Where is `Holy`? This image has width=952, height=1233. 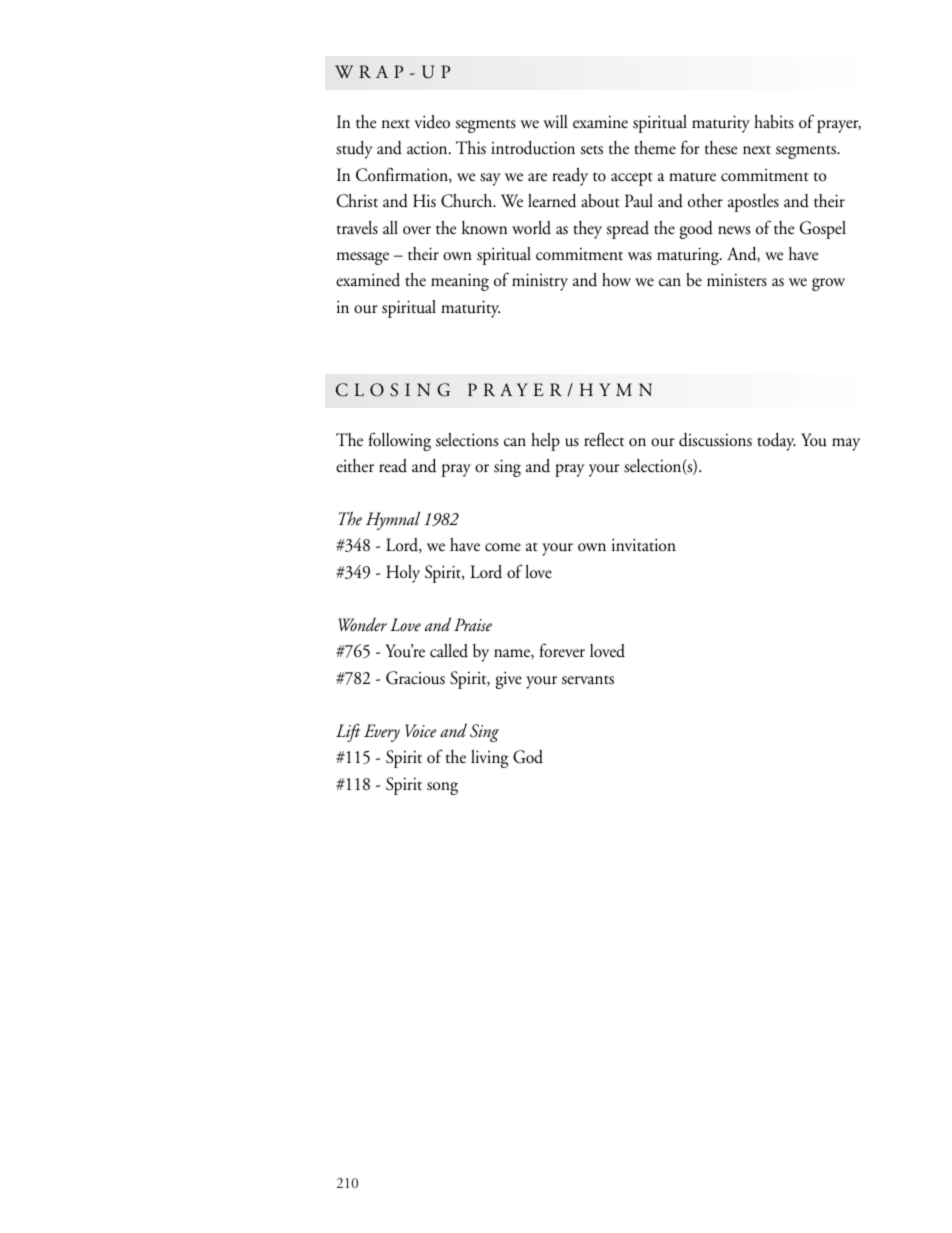 Holy is located at coordinates (403, 574).
